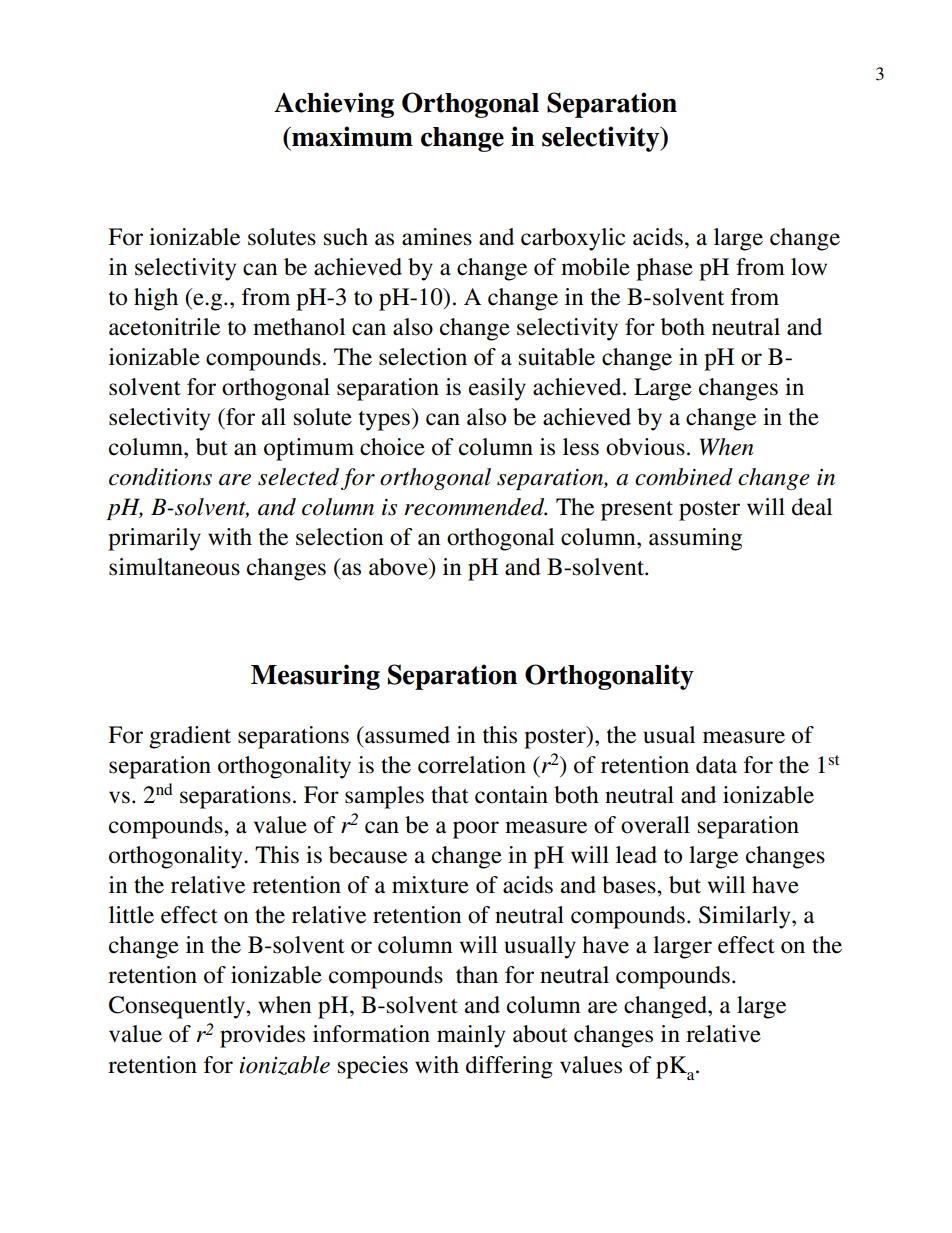 This image has width=952, height=1233. Describe the element at coordinates (351, 136) in the image. I see `maximum` at that location.
